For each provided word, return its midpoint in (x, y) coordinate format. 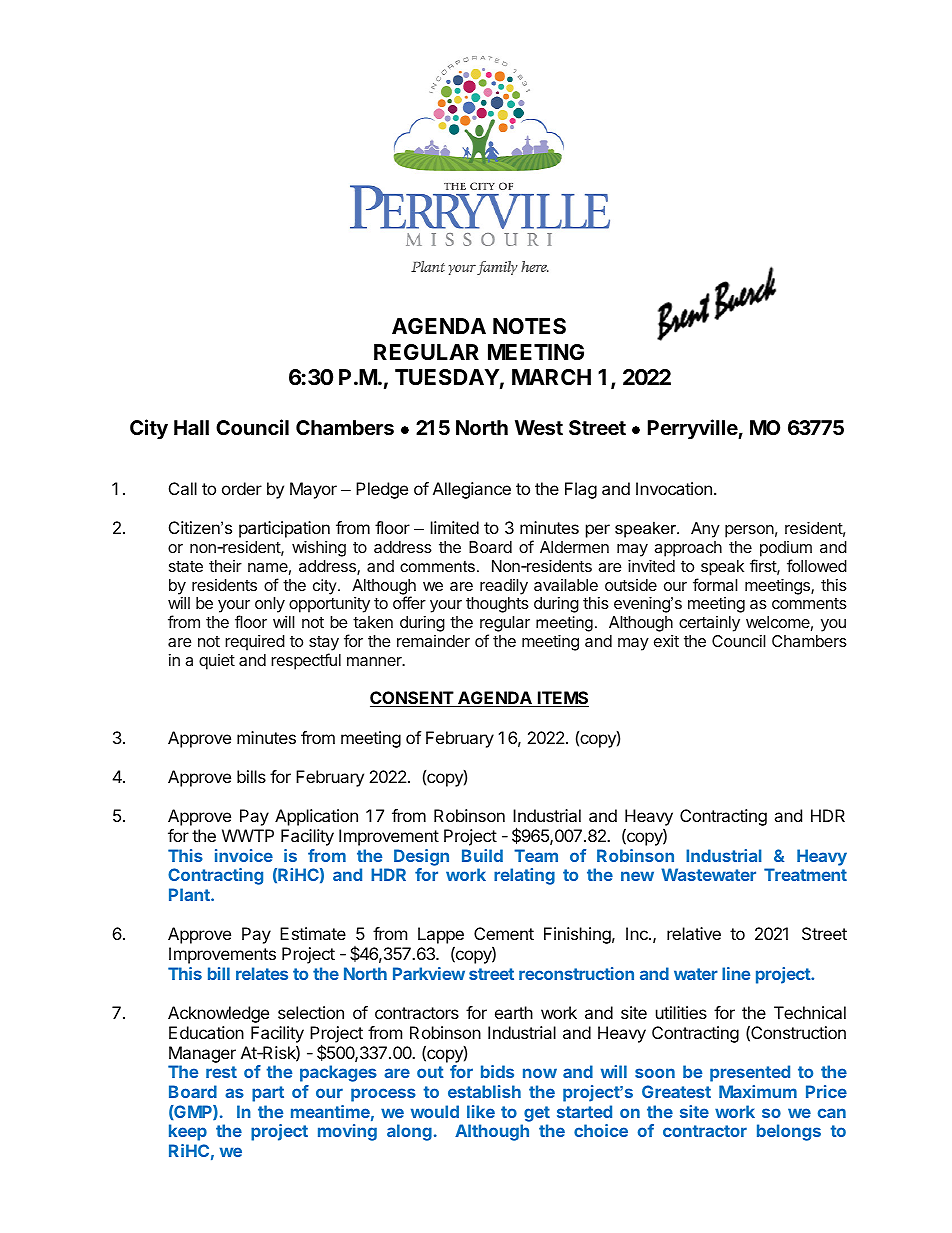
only (270, 605)
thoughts (497, 605)
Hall (191, 427)
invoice (244, 855)
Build (482, 855)
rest (221, 1072)
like (481, 1111)
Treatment (805, 874)
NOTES (529, 326)
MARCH (551, 377)
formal (715, 584)
